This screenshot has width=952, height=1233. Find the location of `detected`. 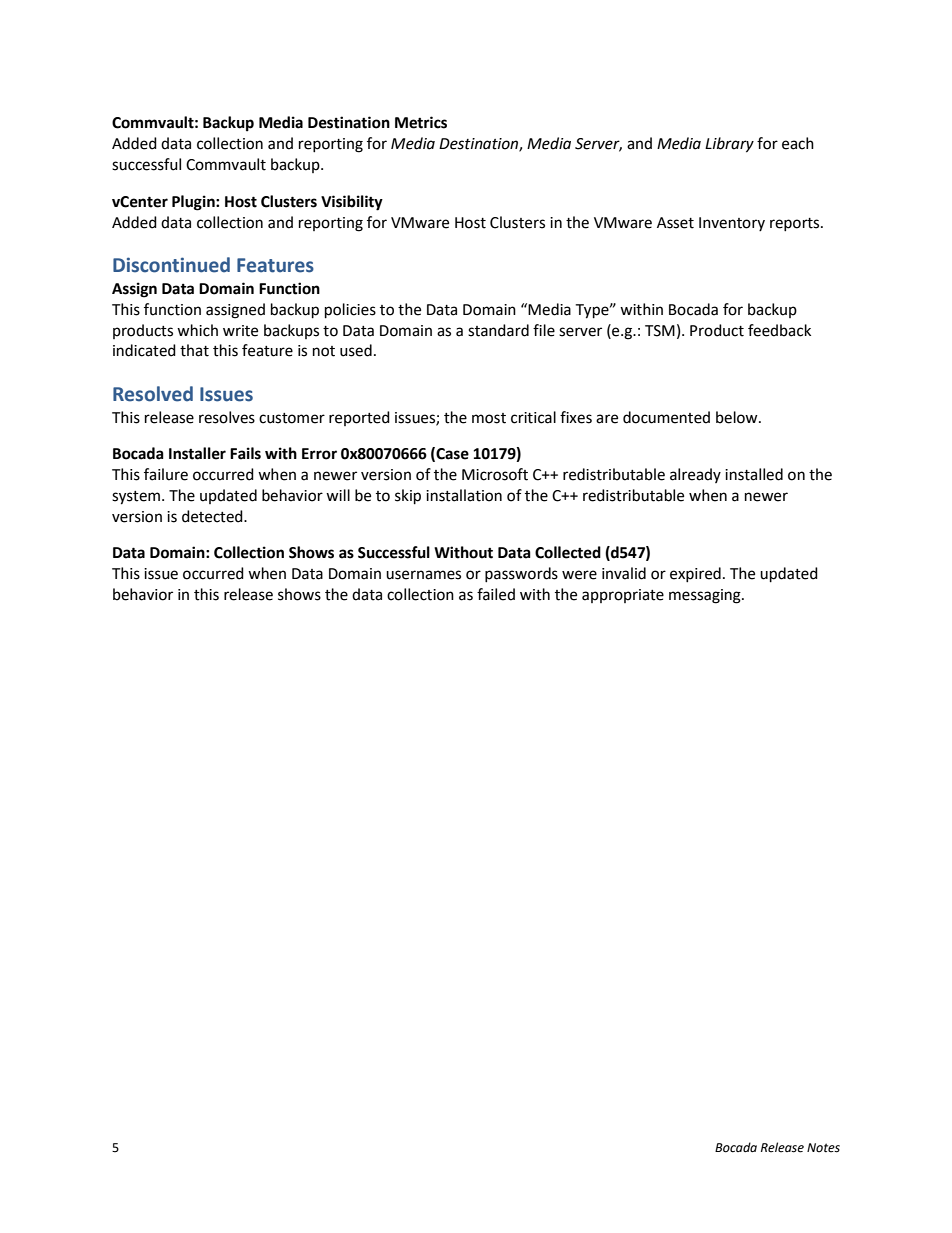

detected is located at coordinates (213, 516).
